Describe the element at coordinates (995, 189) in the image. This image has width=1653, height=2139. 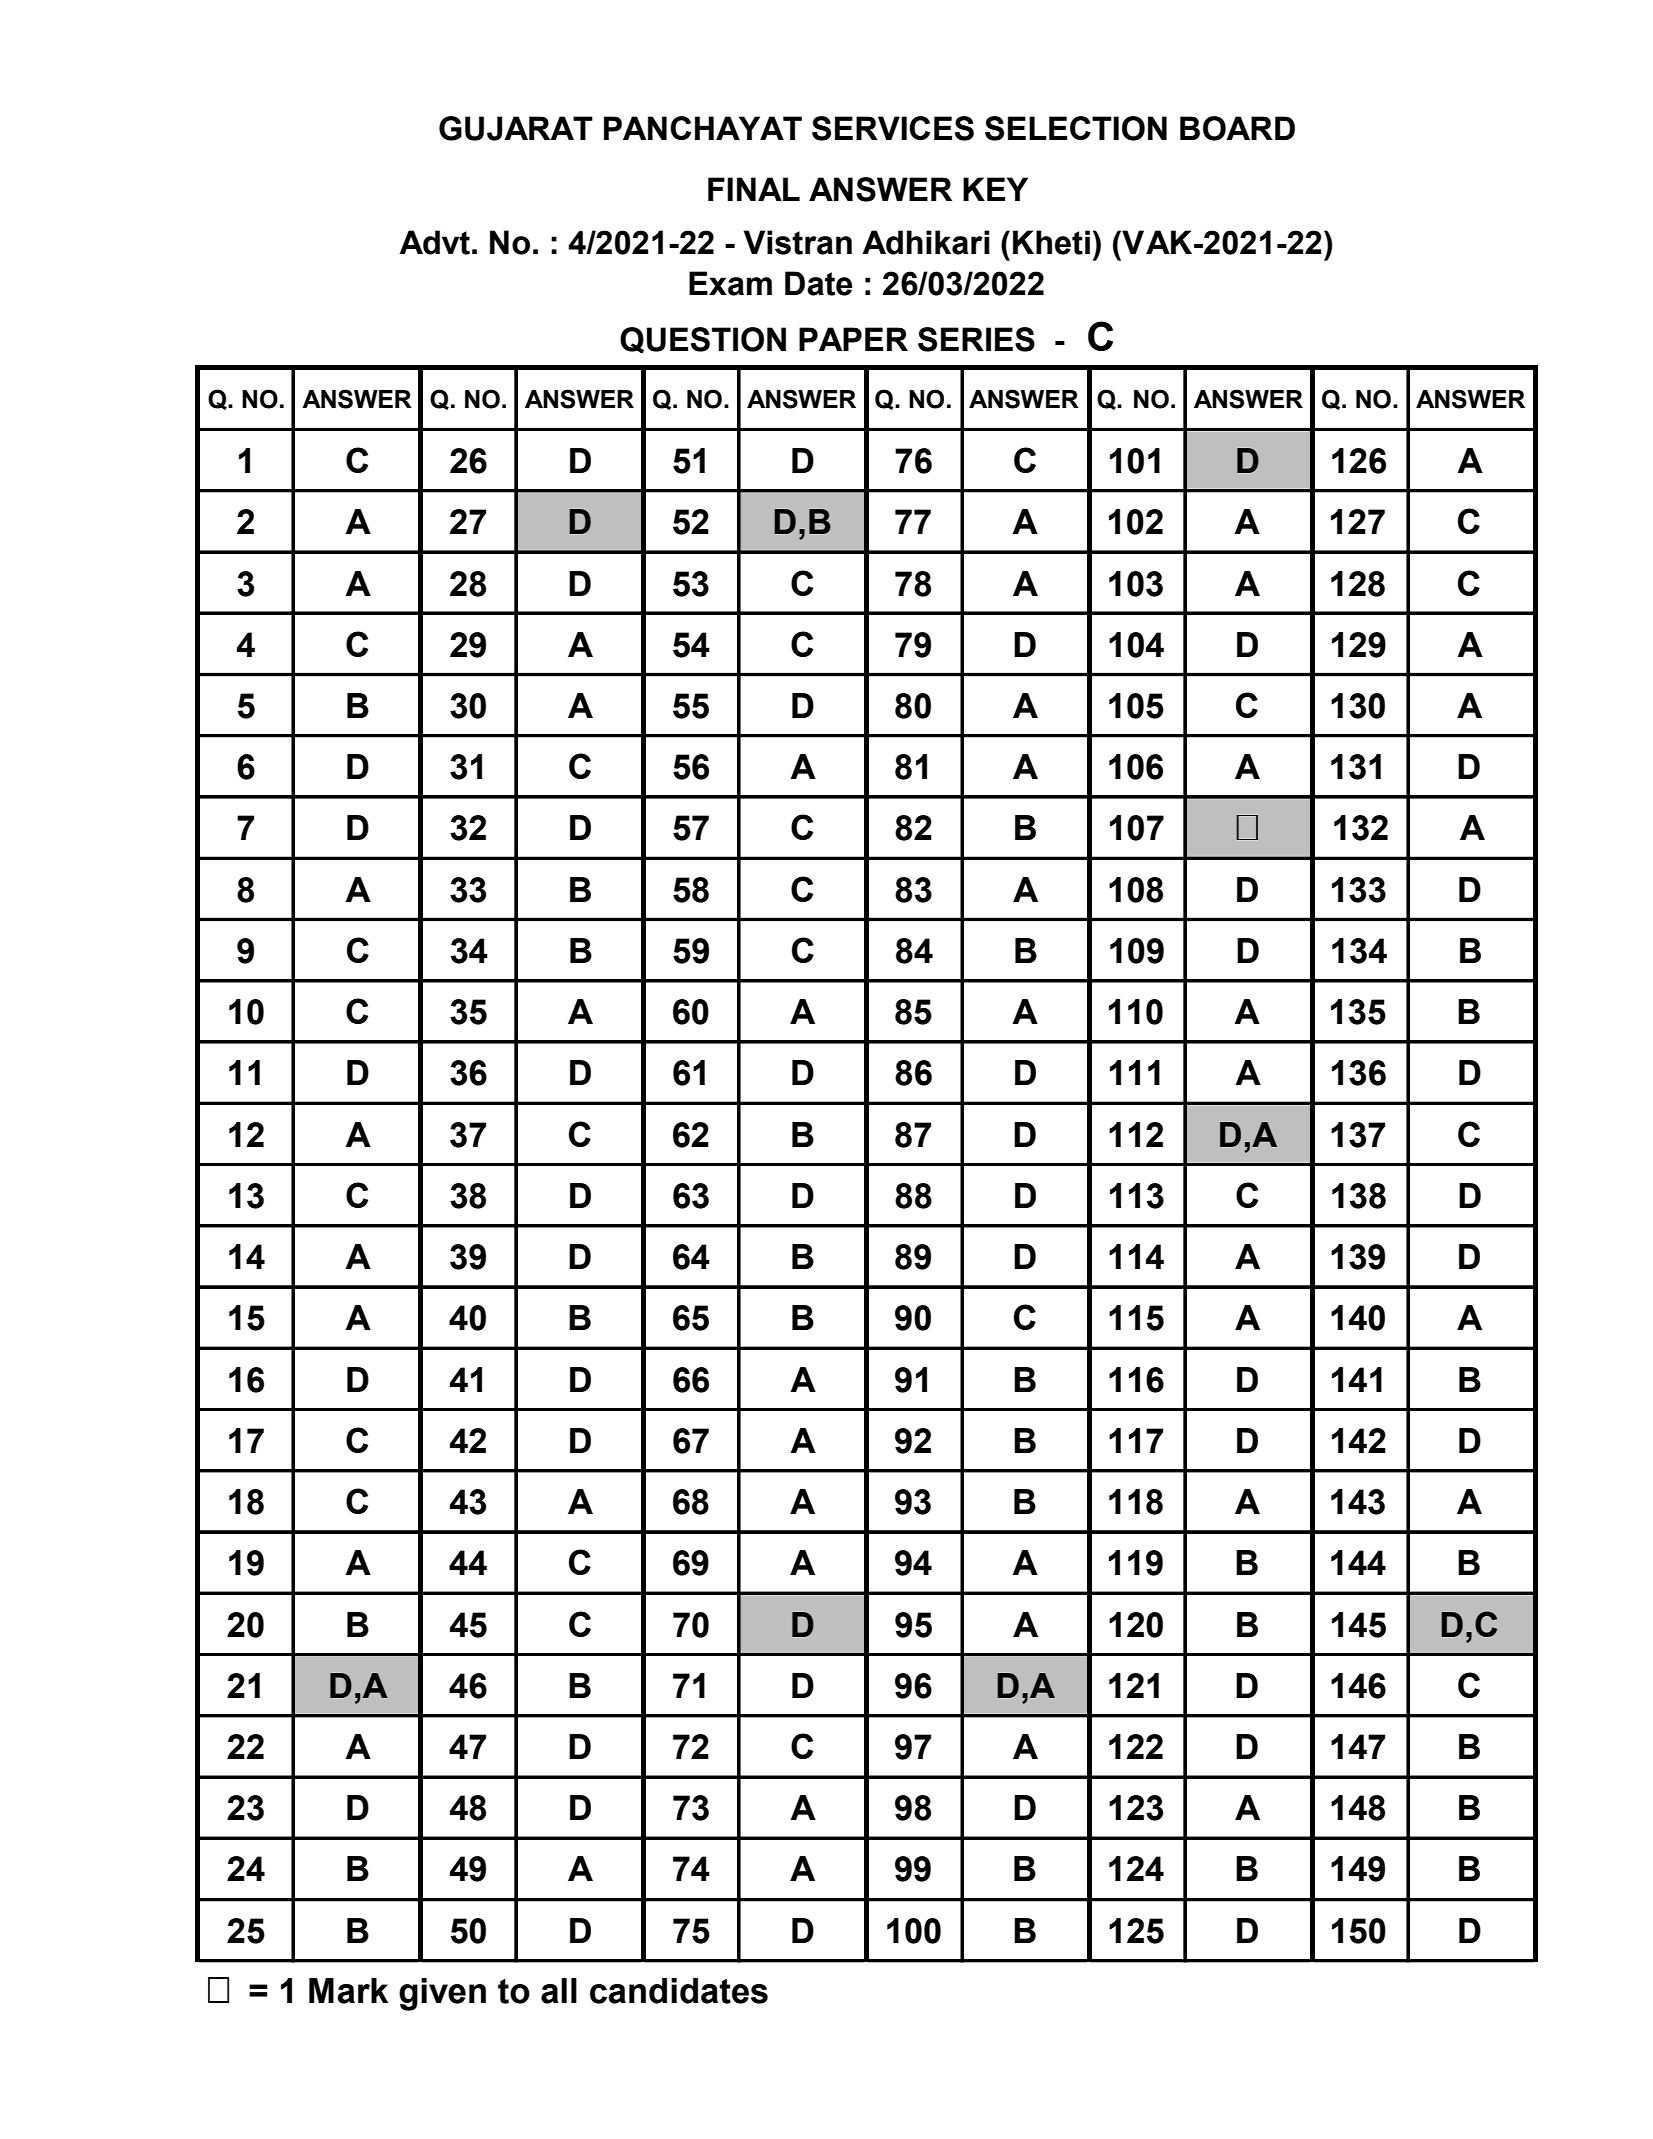
I see `KEY` at that location.
